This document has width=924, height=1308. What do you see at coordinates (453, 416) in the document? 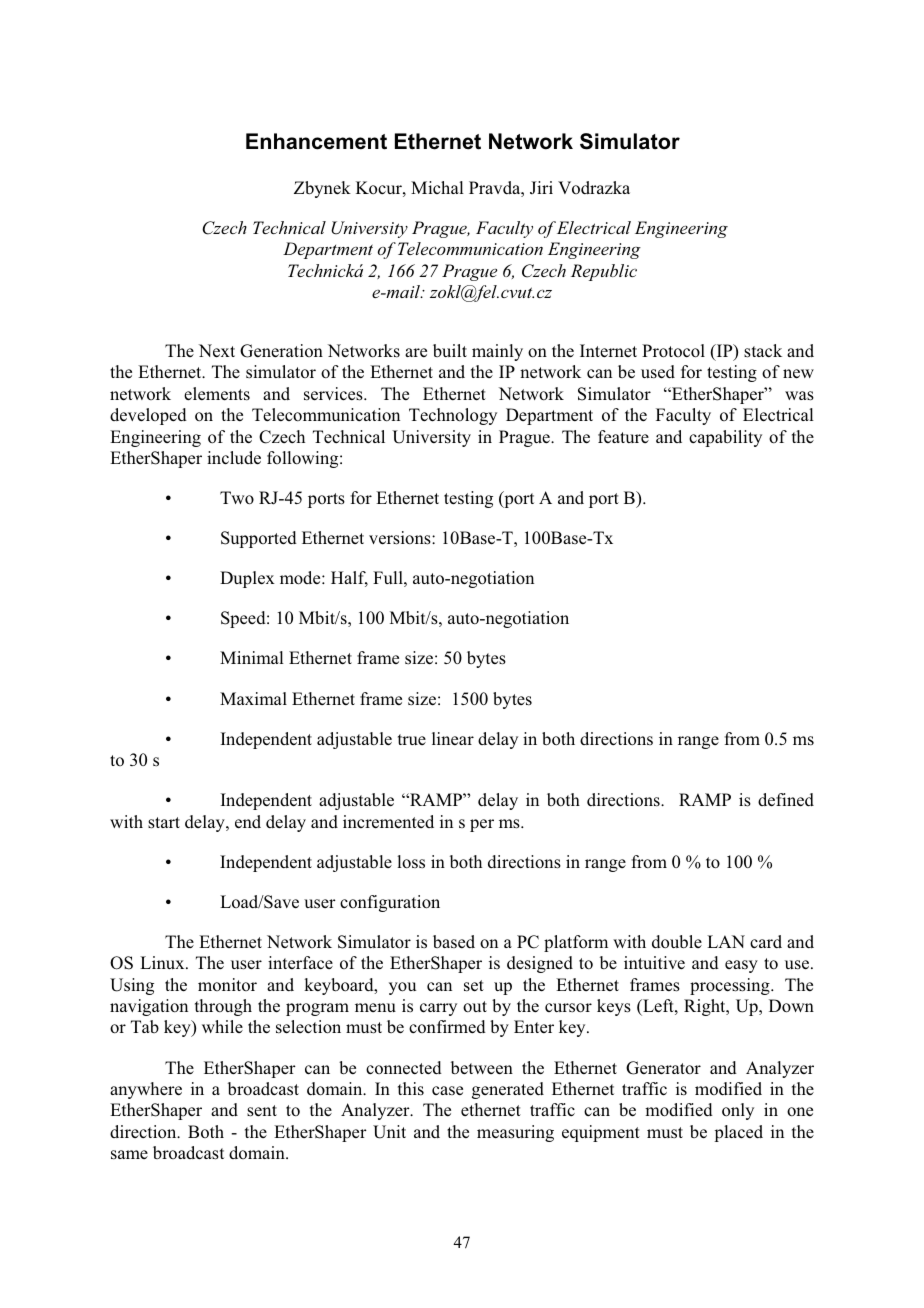
I see `Technology` at bounding box center [453, 416].
